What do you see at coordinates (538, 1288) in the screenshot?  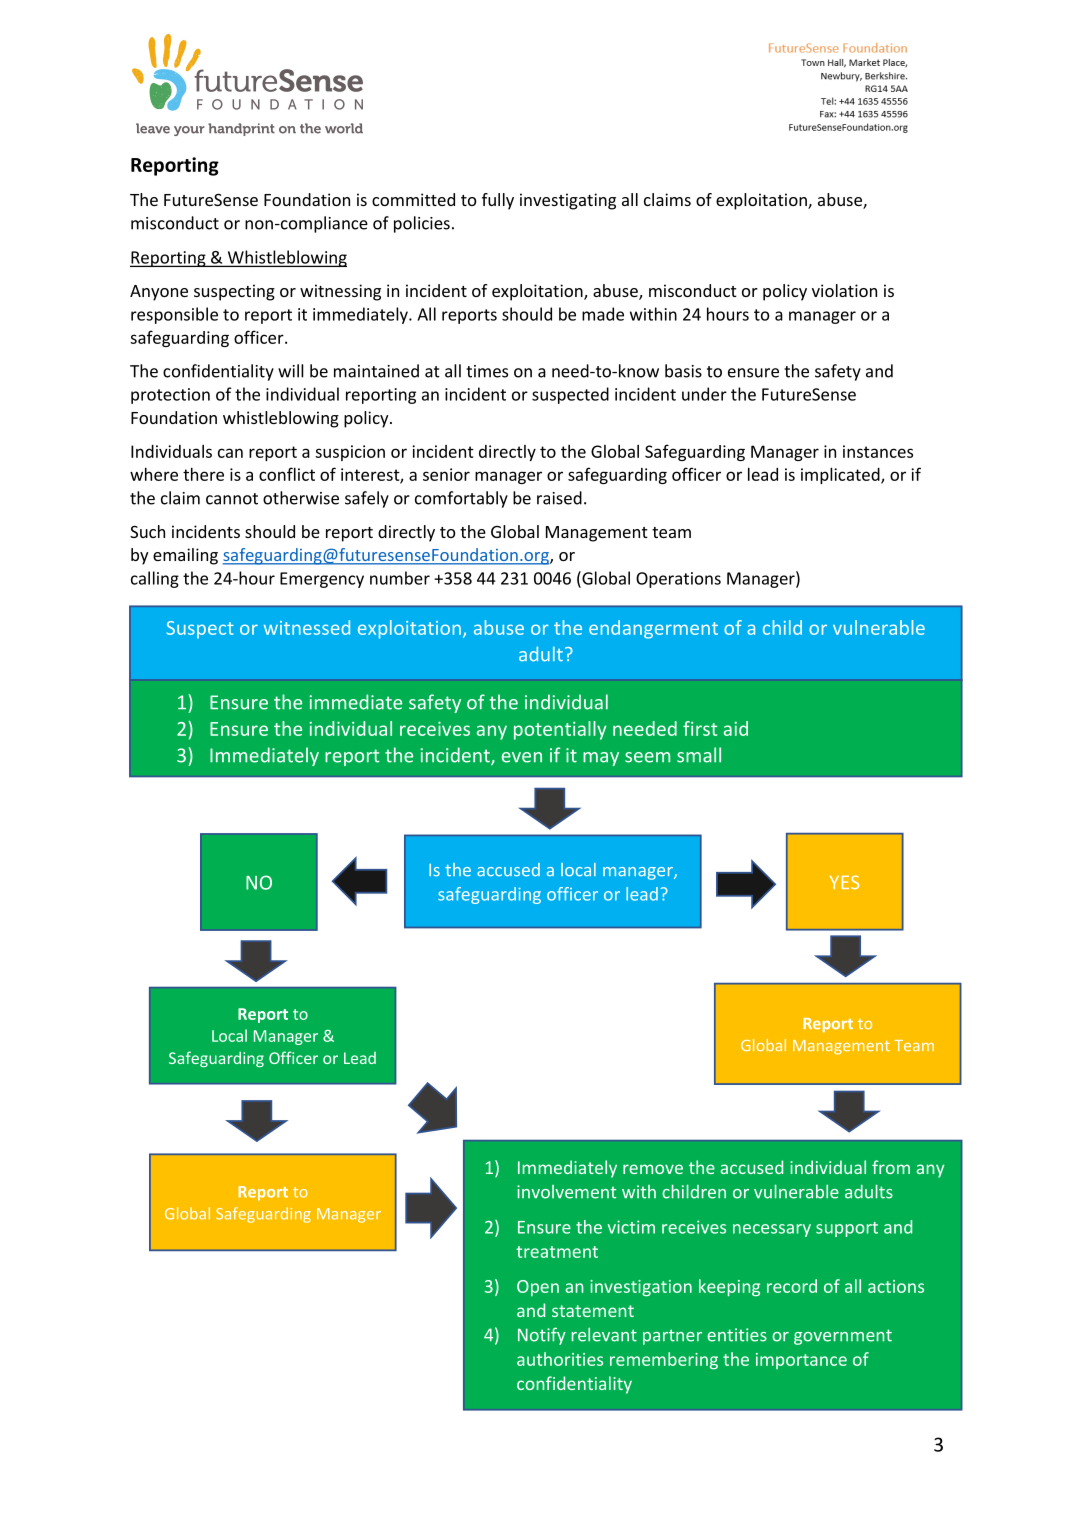 I see `Open` at bounding box center [538, 1288].
